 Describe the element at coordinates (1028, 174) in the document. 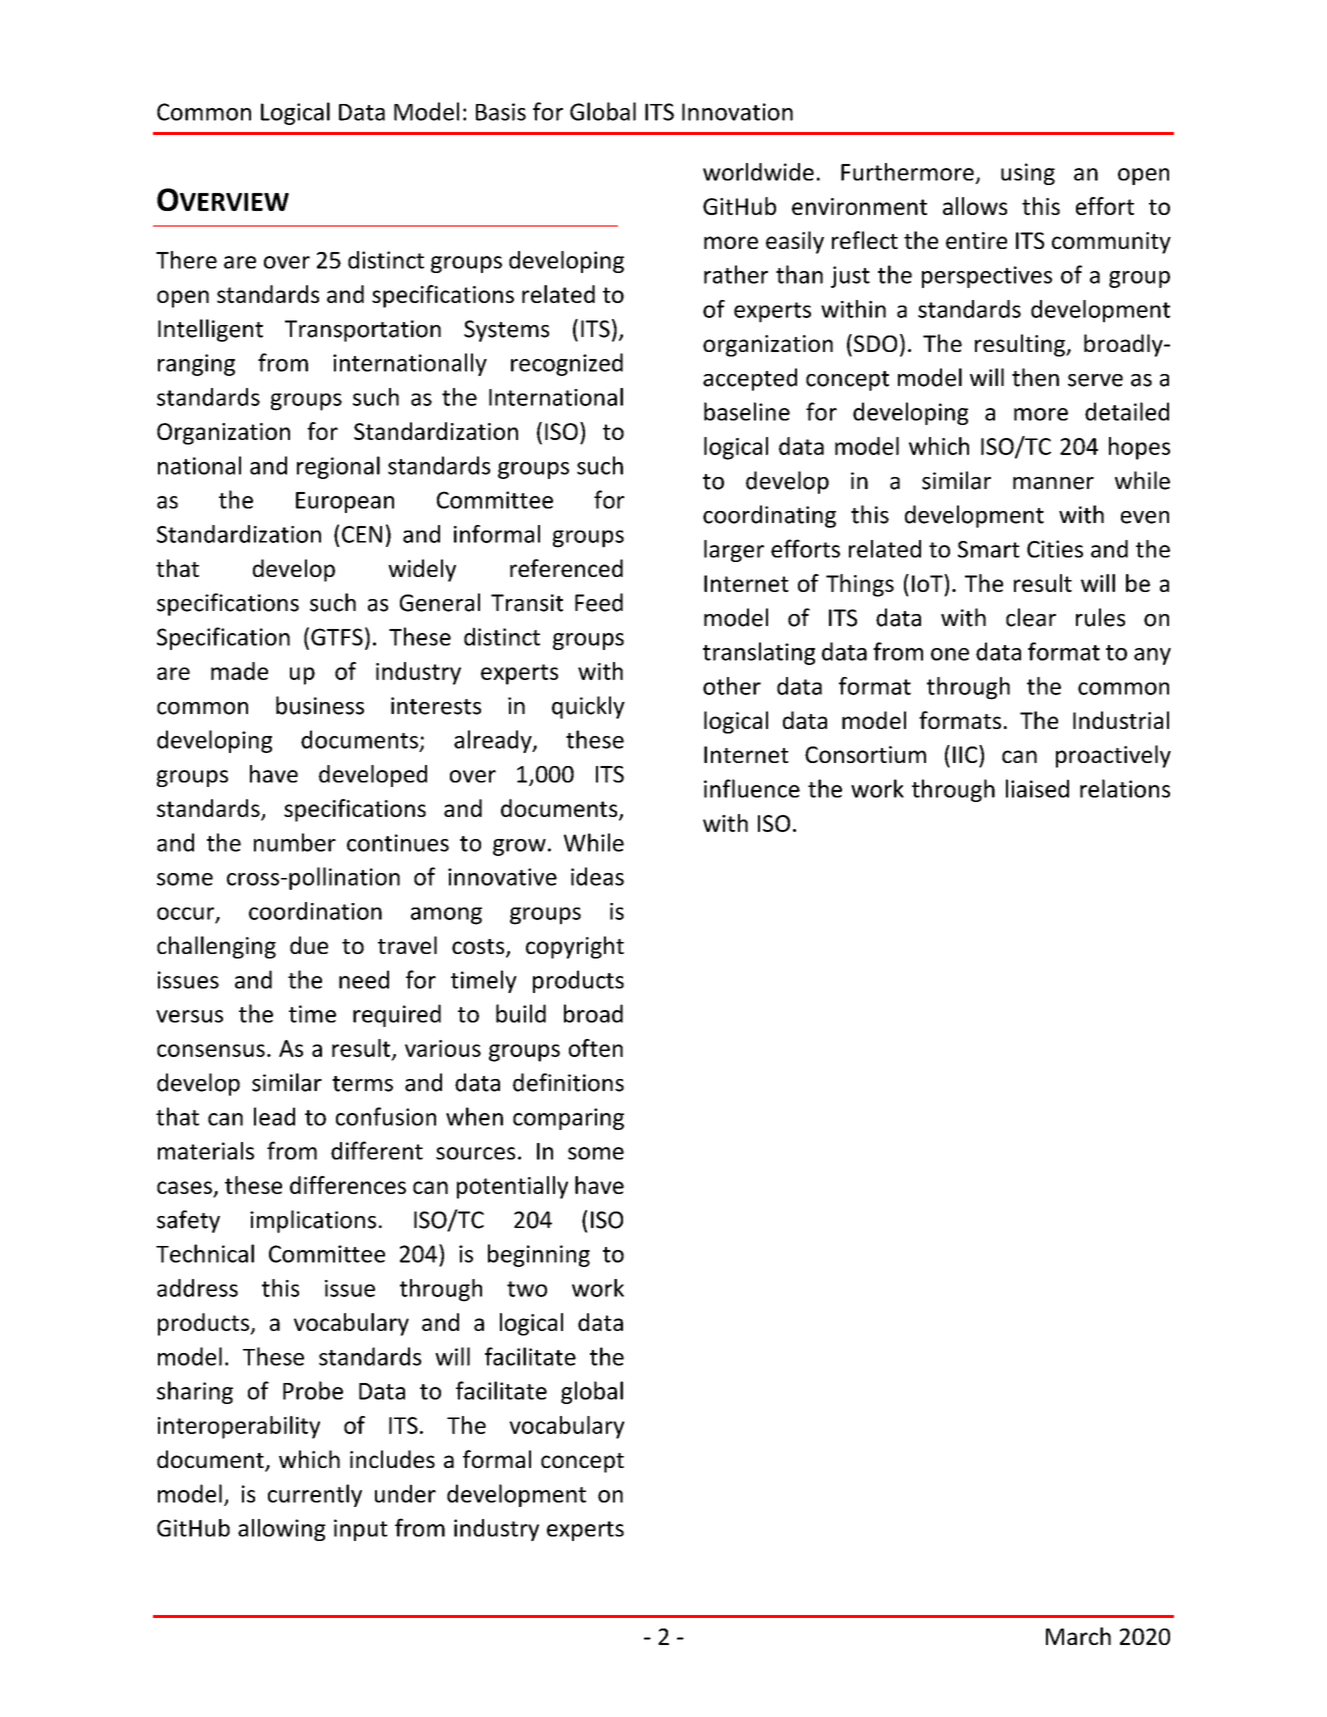

I see `using` at that location.
